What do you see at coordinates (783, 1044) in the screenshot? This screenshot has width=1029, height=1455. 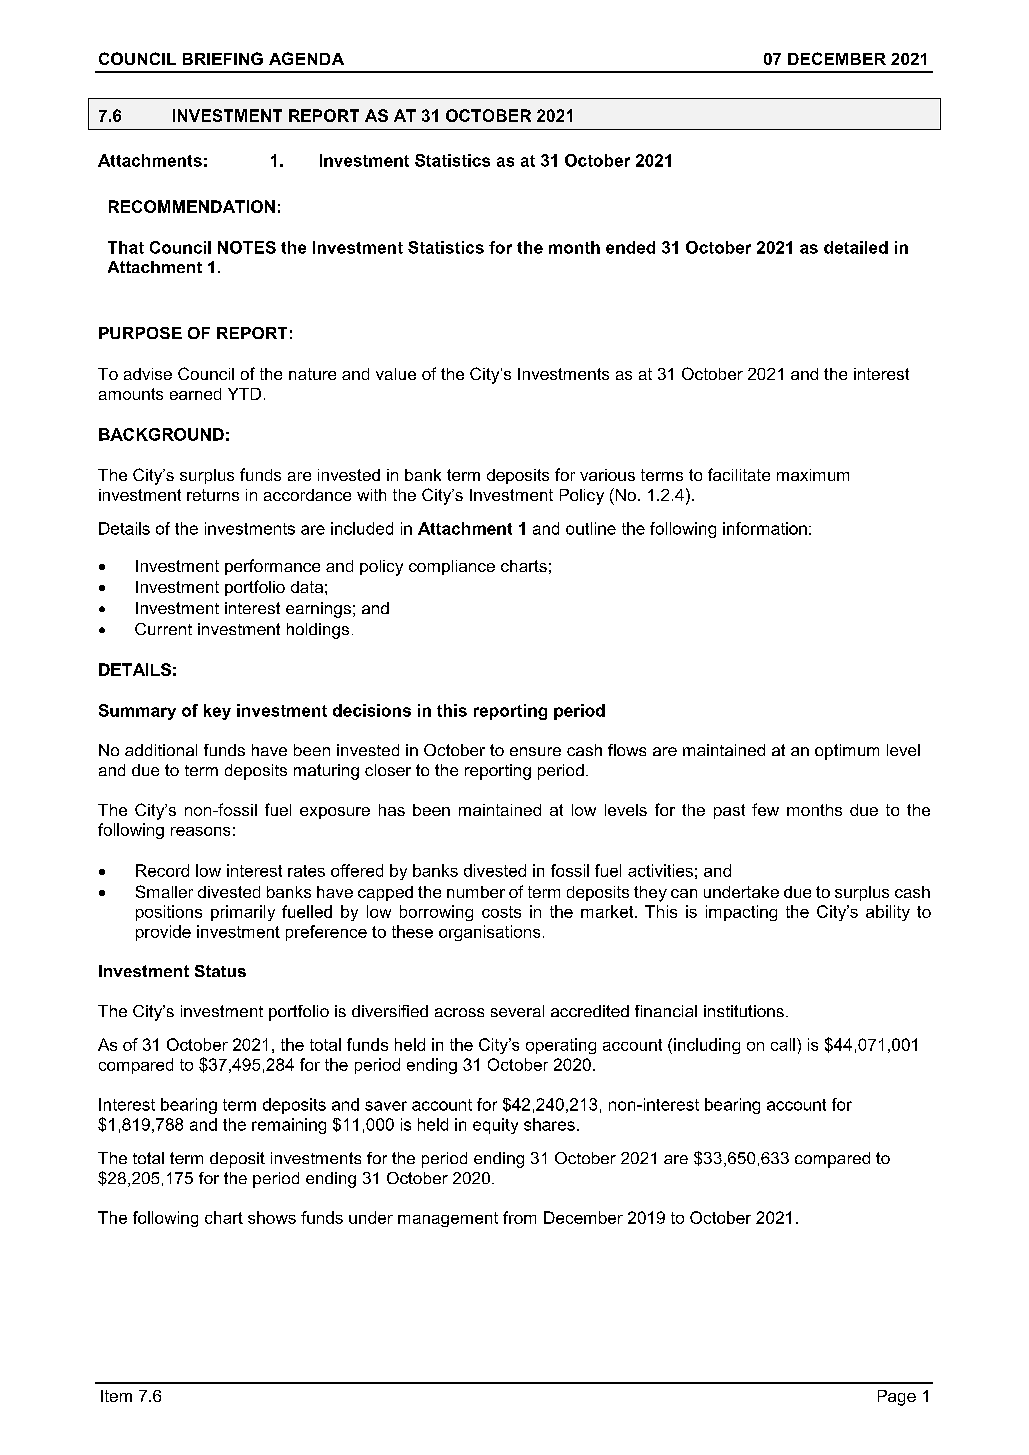 I see `call` at bounding box center [783, 1044].
